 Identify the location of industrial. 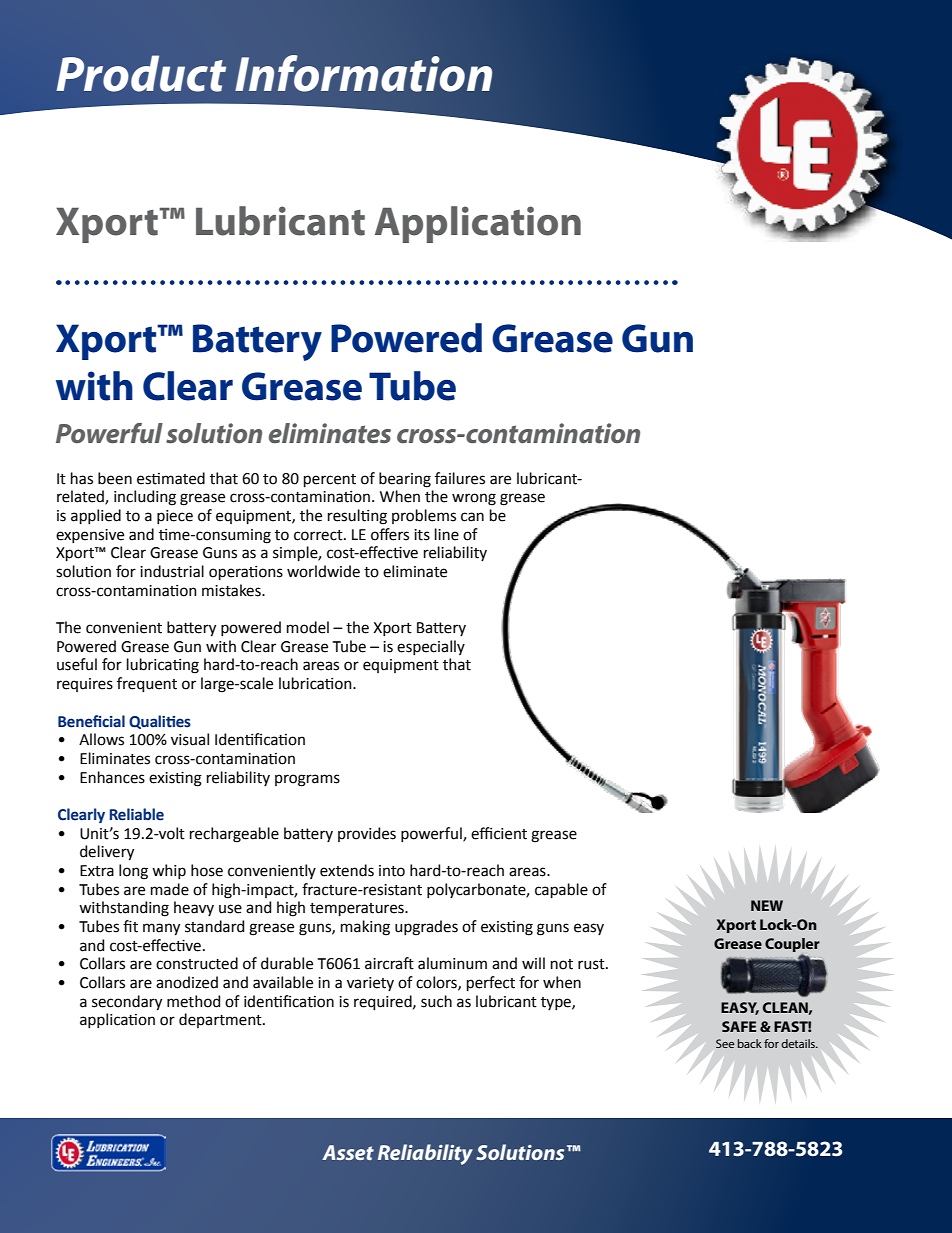
(172, 571).
